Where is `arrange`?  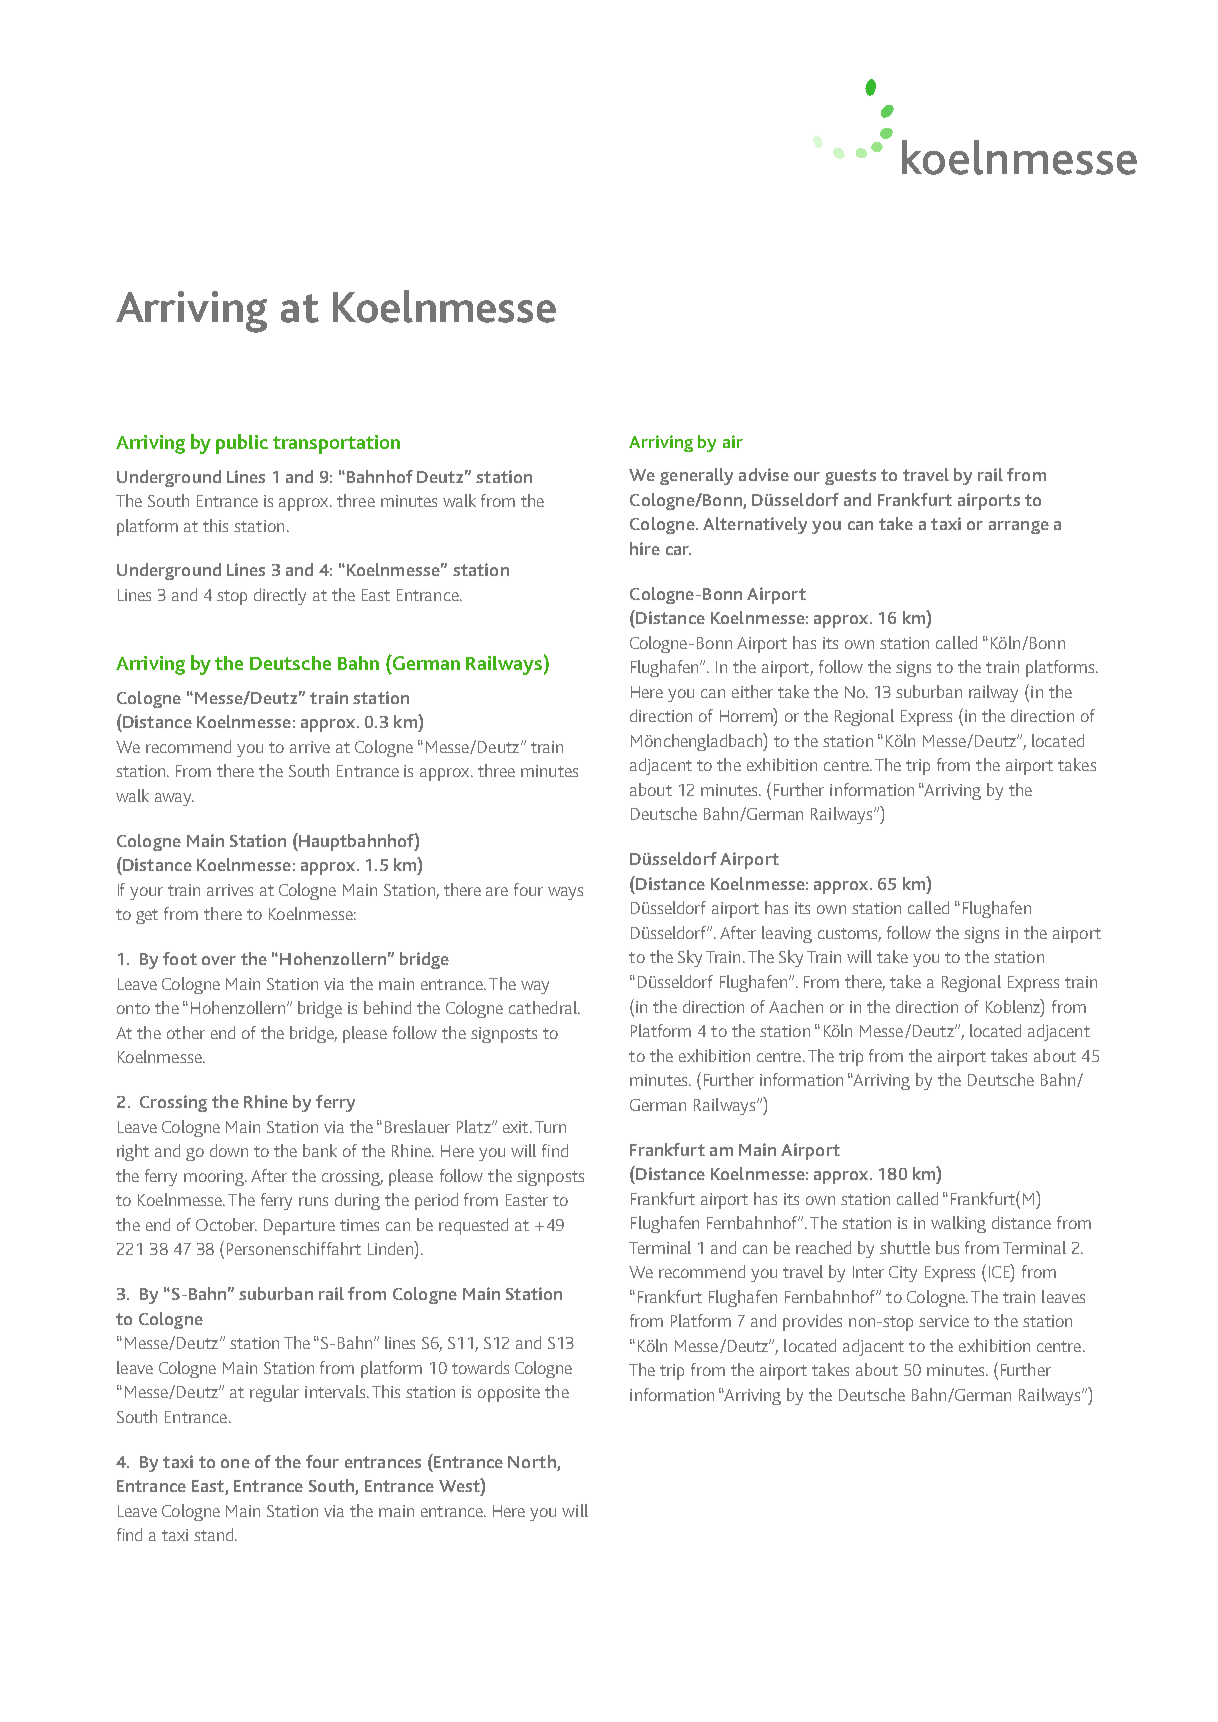 arrange is located at coordinates (1019, 527).
